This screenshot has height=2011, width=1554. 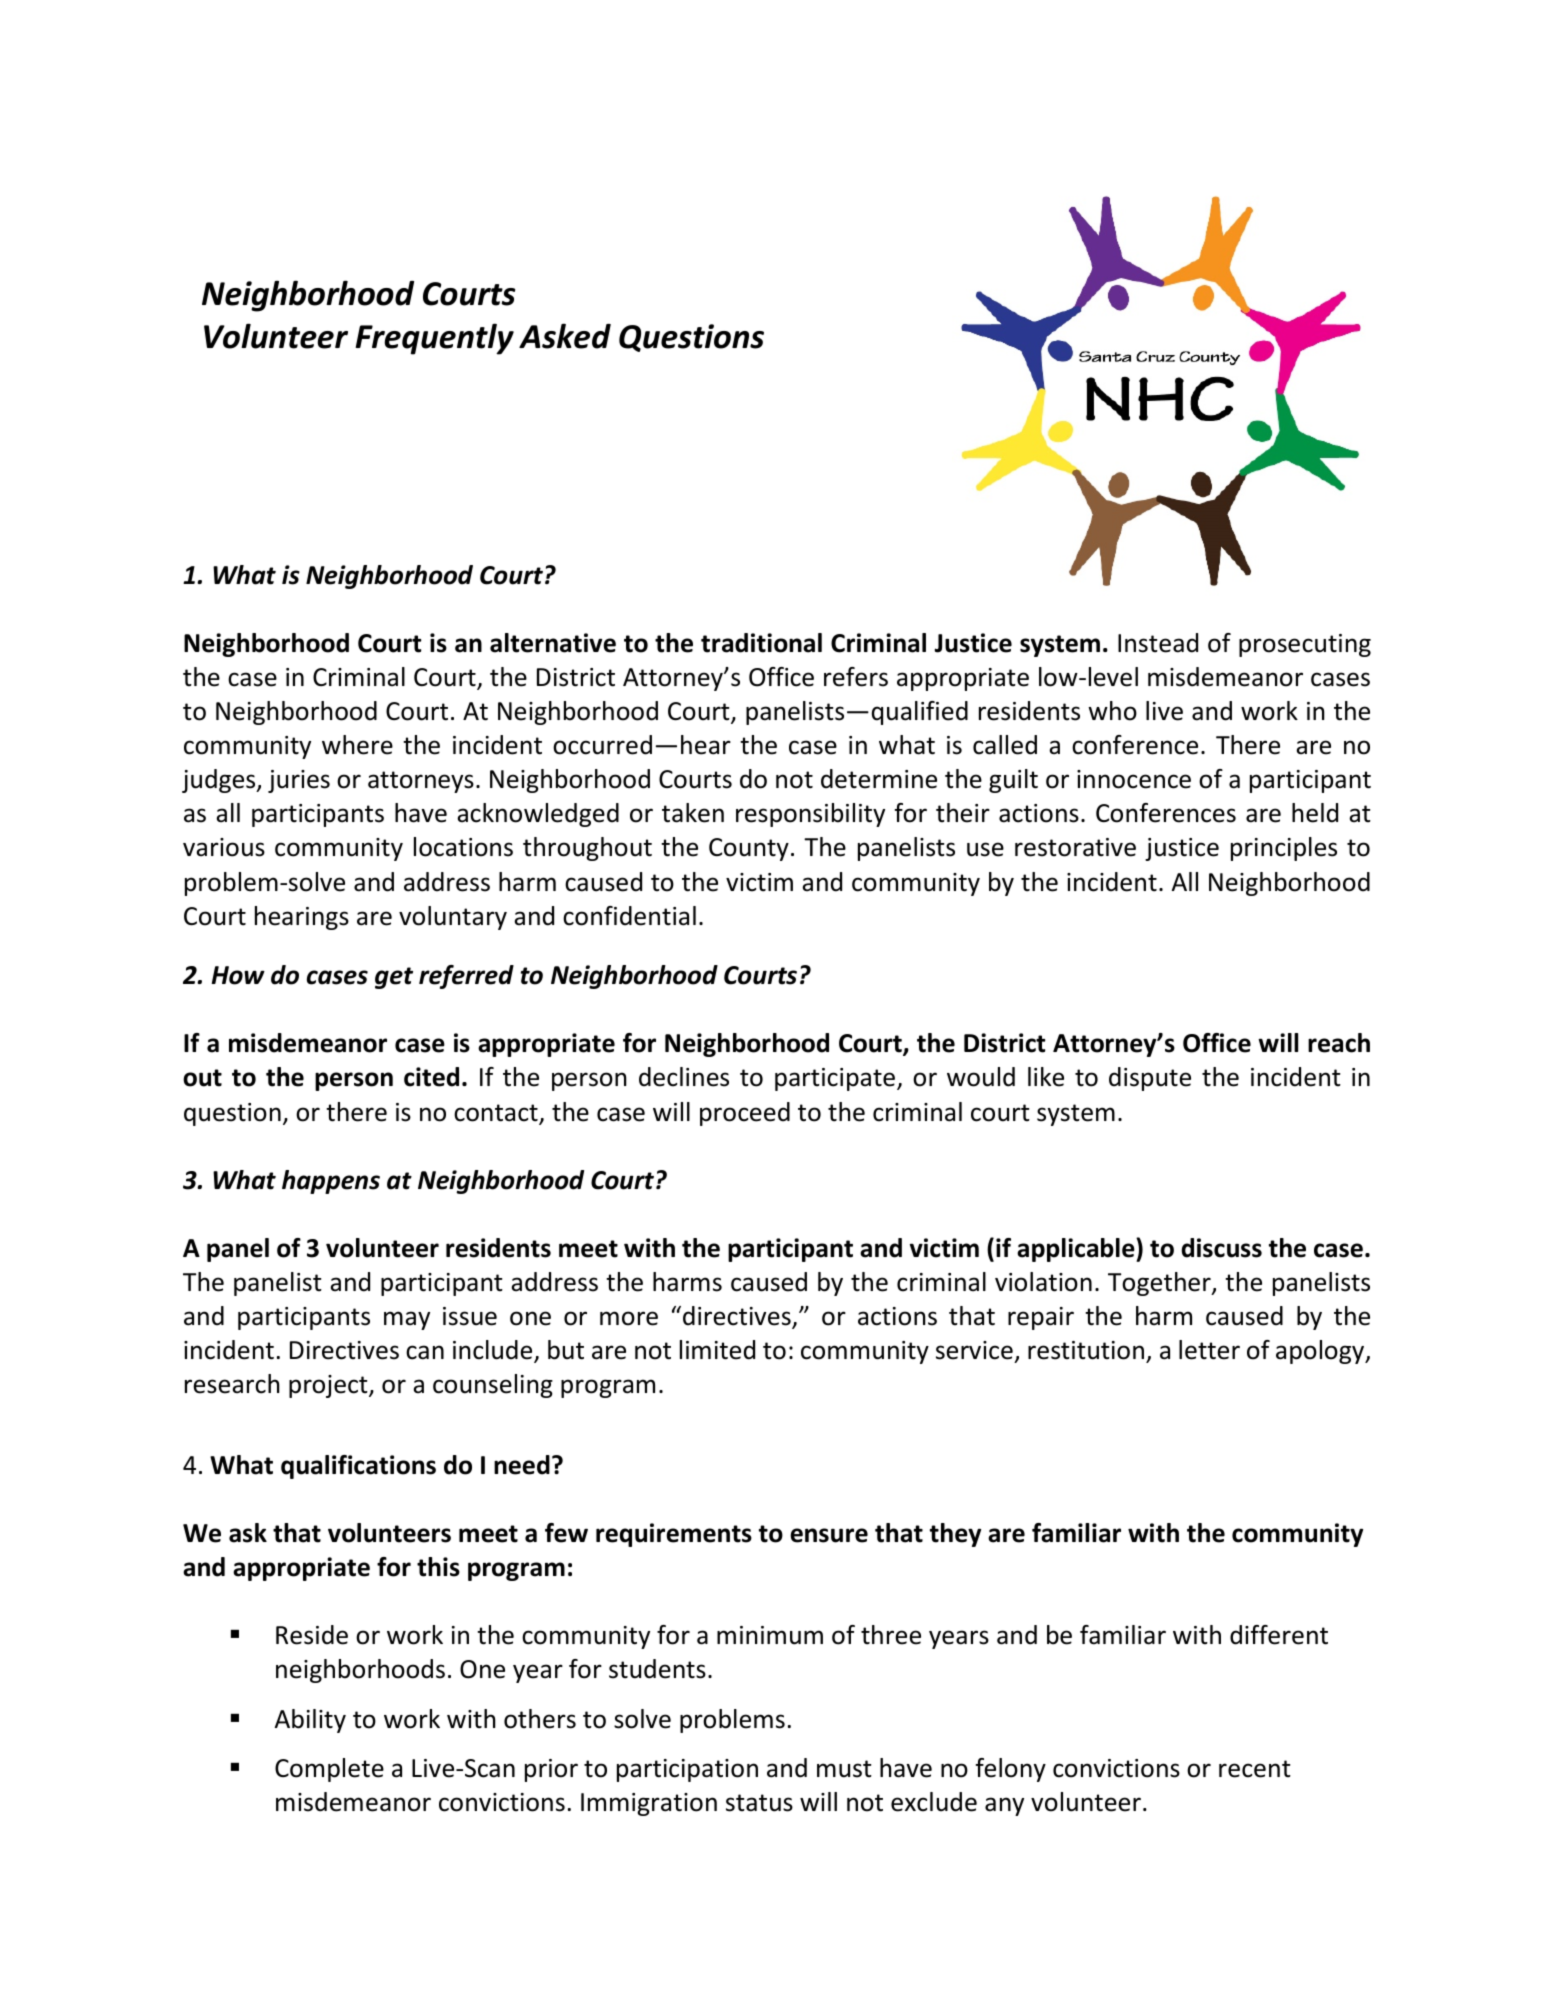 I want to click on dispute, so click(x=1150, y=1079).
